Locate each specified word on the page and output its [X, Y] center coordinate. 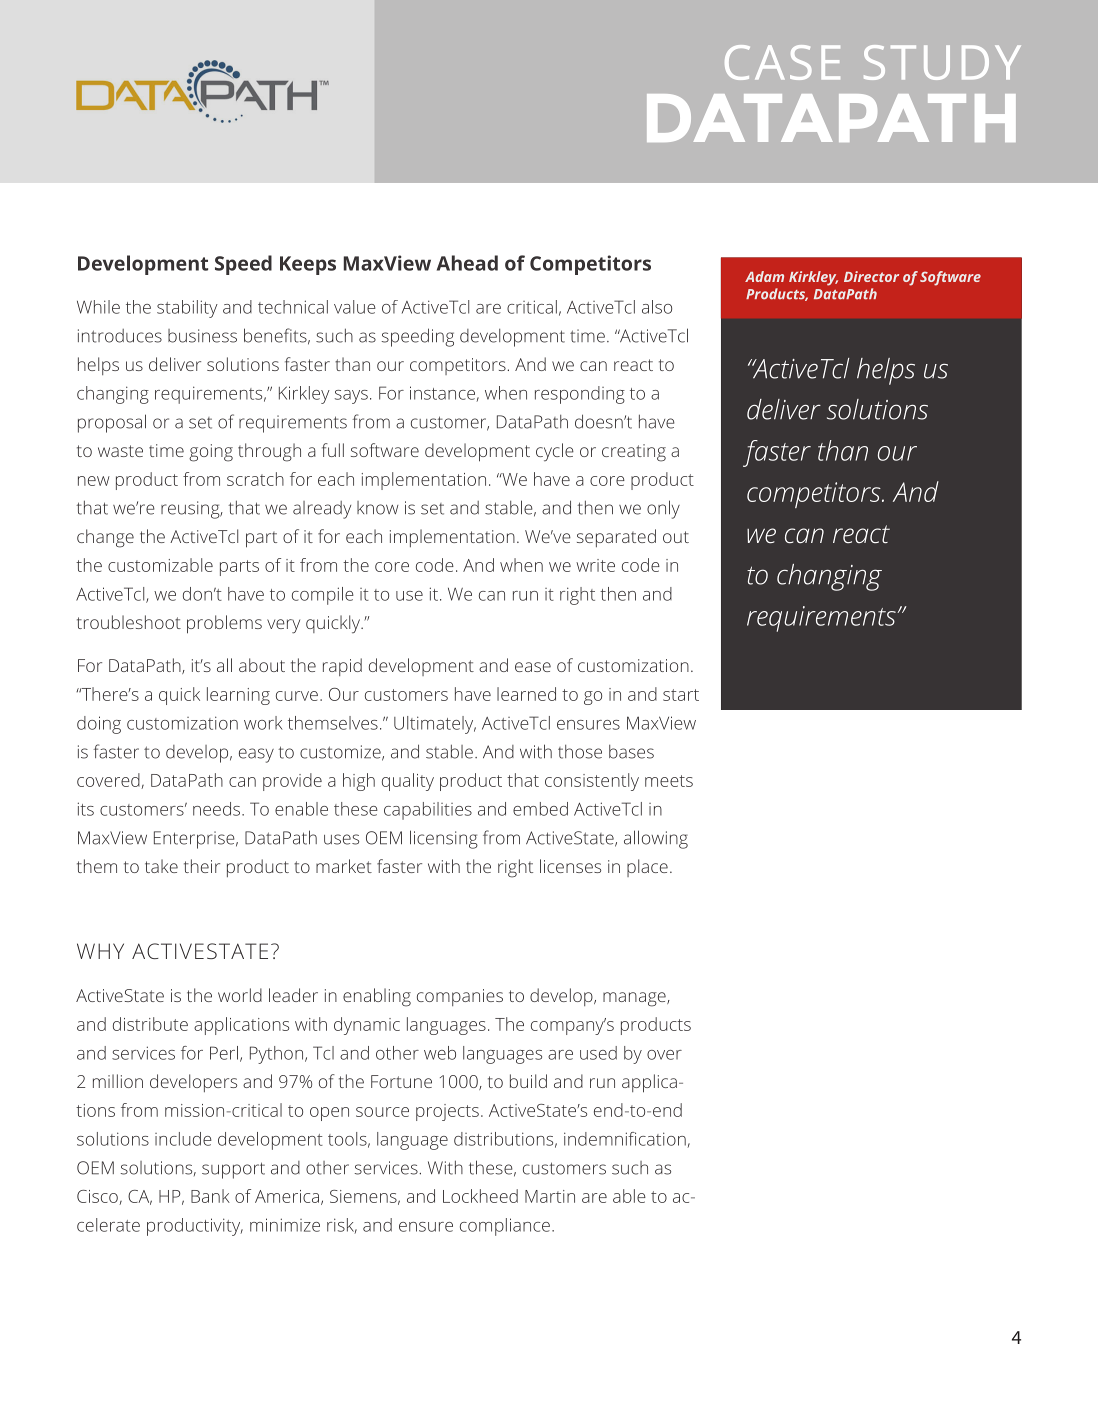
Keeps [308, 265]
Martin [550, 1196]
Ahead [467, 263]
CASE [782, 62]
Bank [210, 1196]
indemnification [626, 1140]
